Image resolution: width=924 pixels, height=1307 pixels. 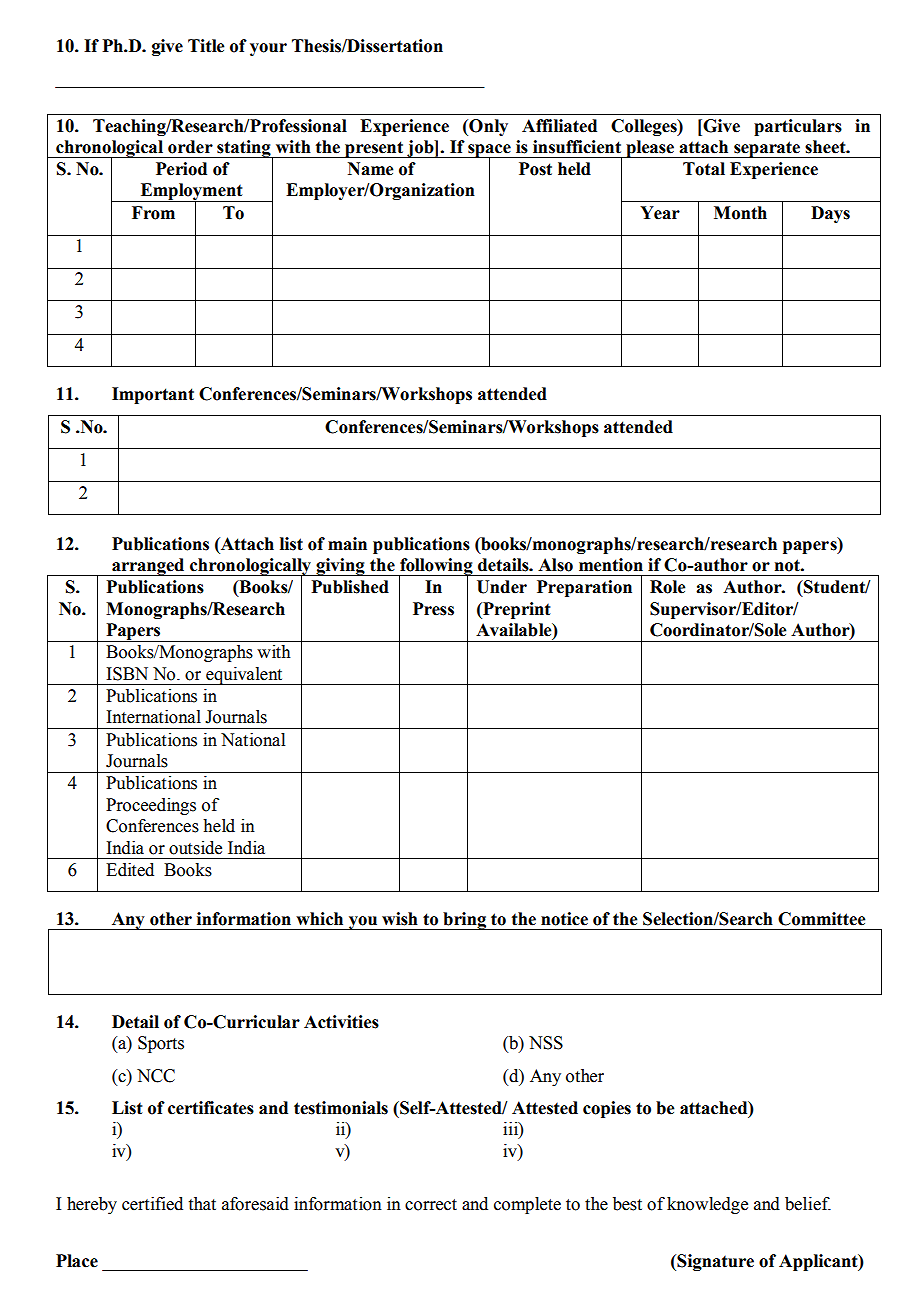 What do you see at coordinates (152, 1204) in the screenshot?
I see `certified` at bounding box center [152, 1204].
